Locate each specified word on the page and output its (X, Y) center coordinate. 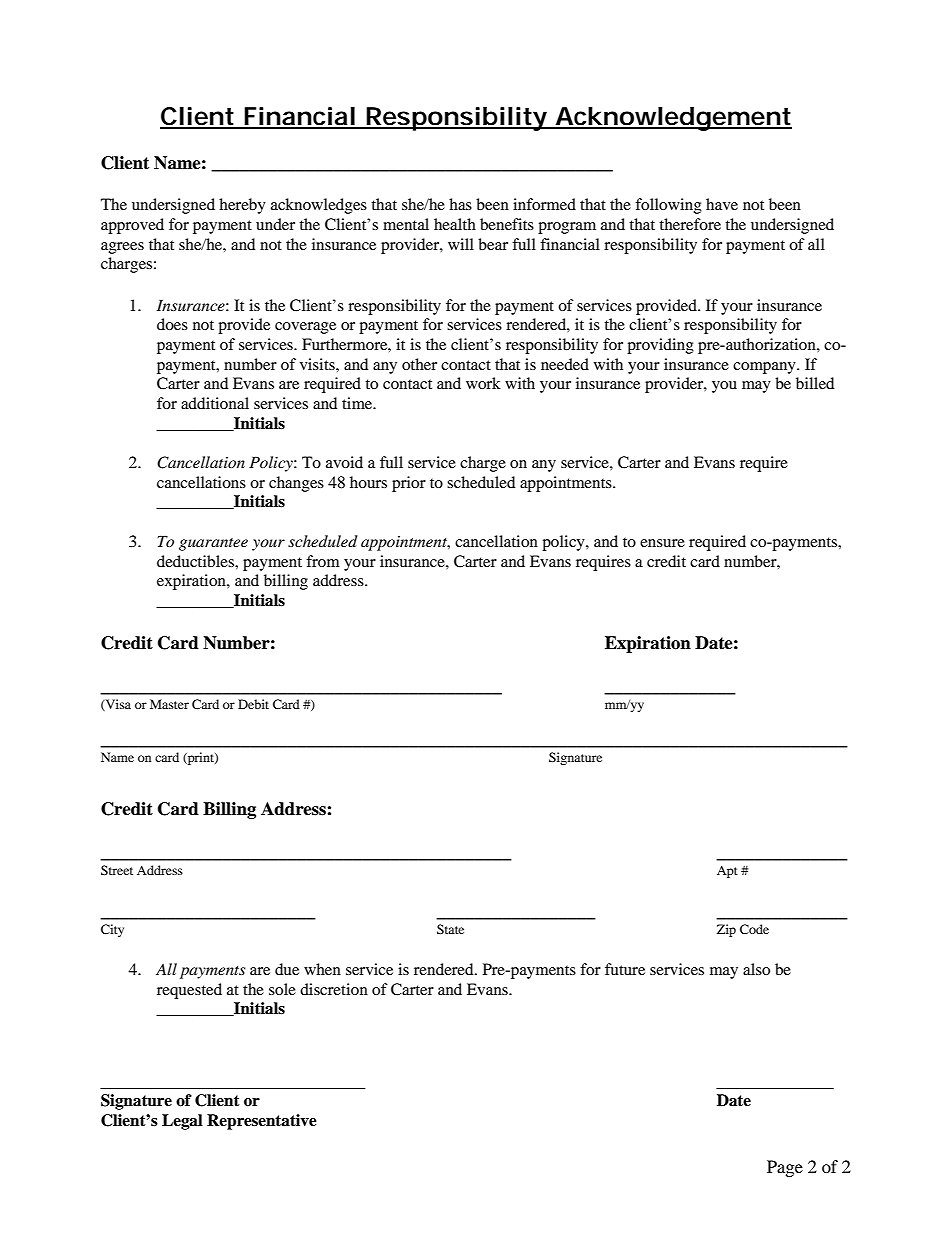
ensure (662, 543)
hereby (242, 206)
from (323, 561)
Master (169, 704)
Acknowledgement (672, 119)
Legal (182, 1122)
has (460, 204)
